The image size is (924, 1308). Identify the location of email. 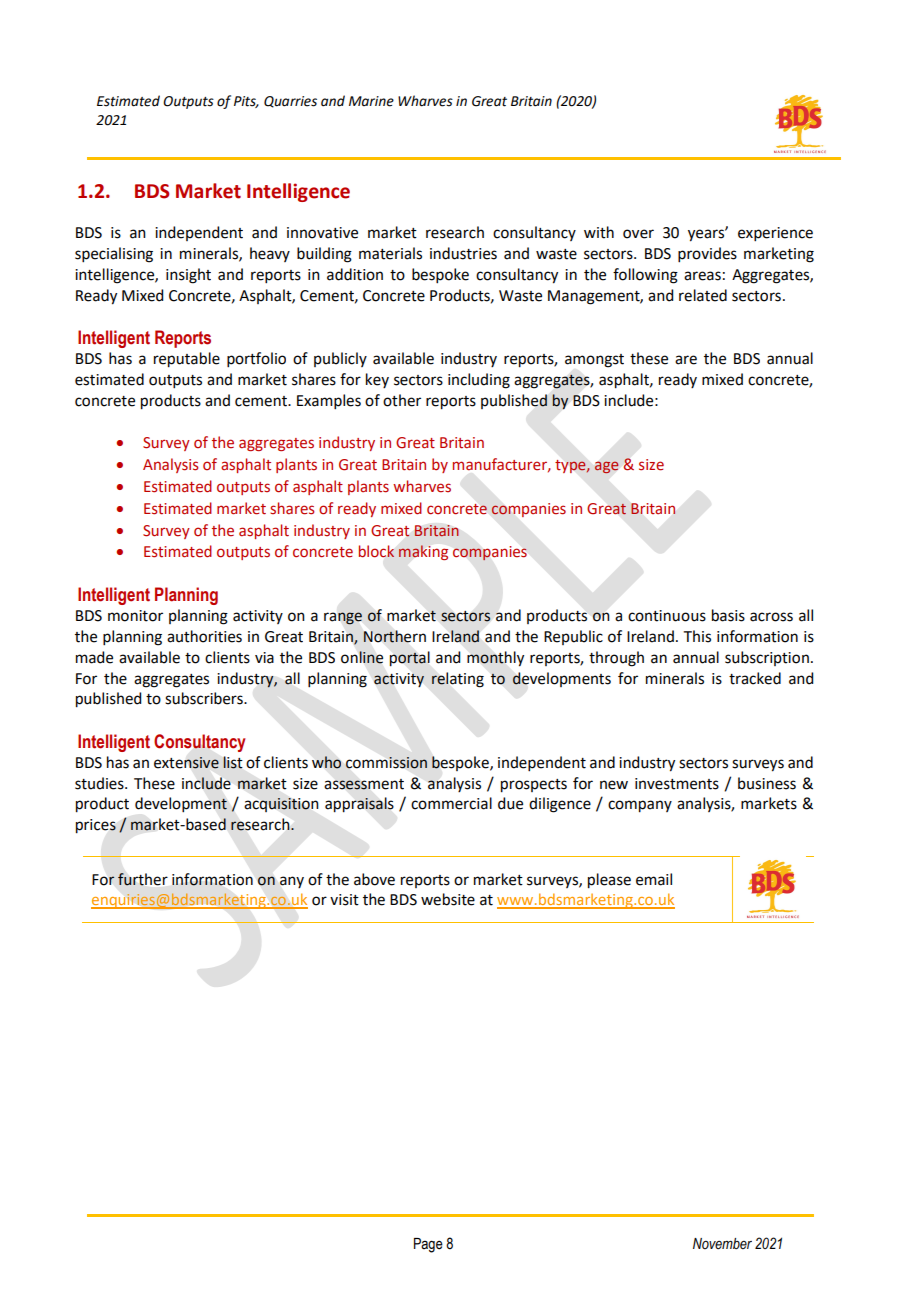
(654, 879).
